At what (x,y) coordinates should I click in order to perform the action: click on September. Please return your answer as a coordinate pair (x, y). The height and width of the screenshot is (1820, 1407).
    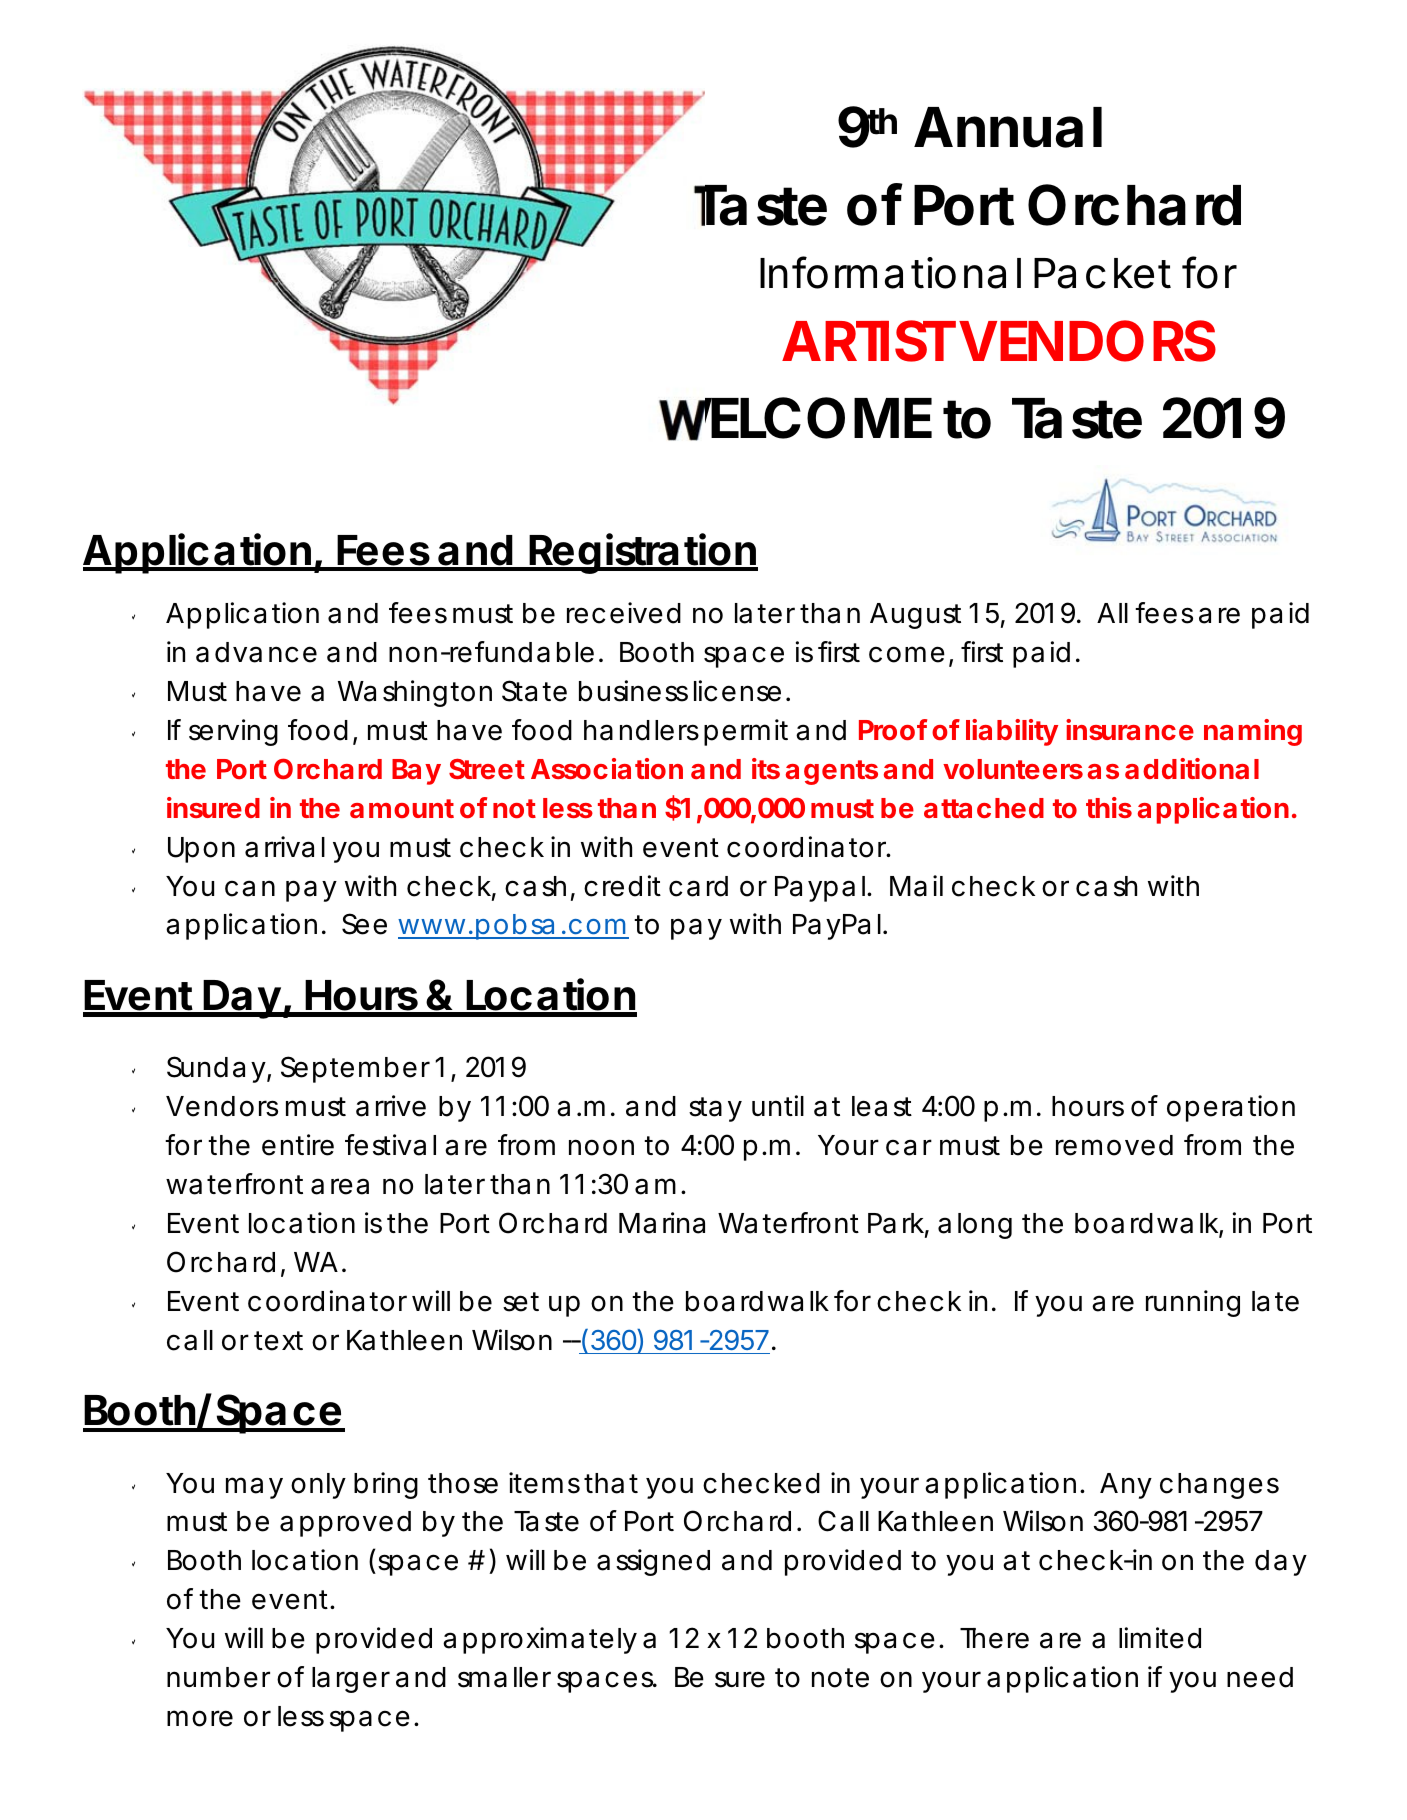
    Looking at the image, I should click on (355, 1069).
